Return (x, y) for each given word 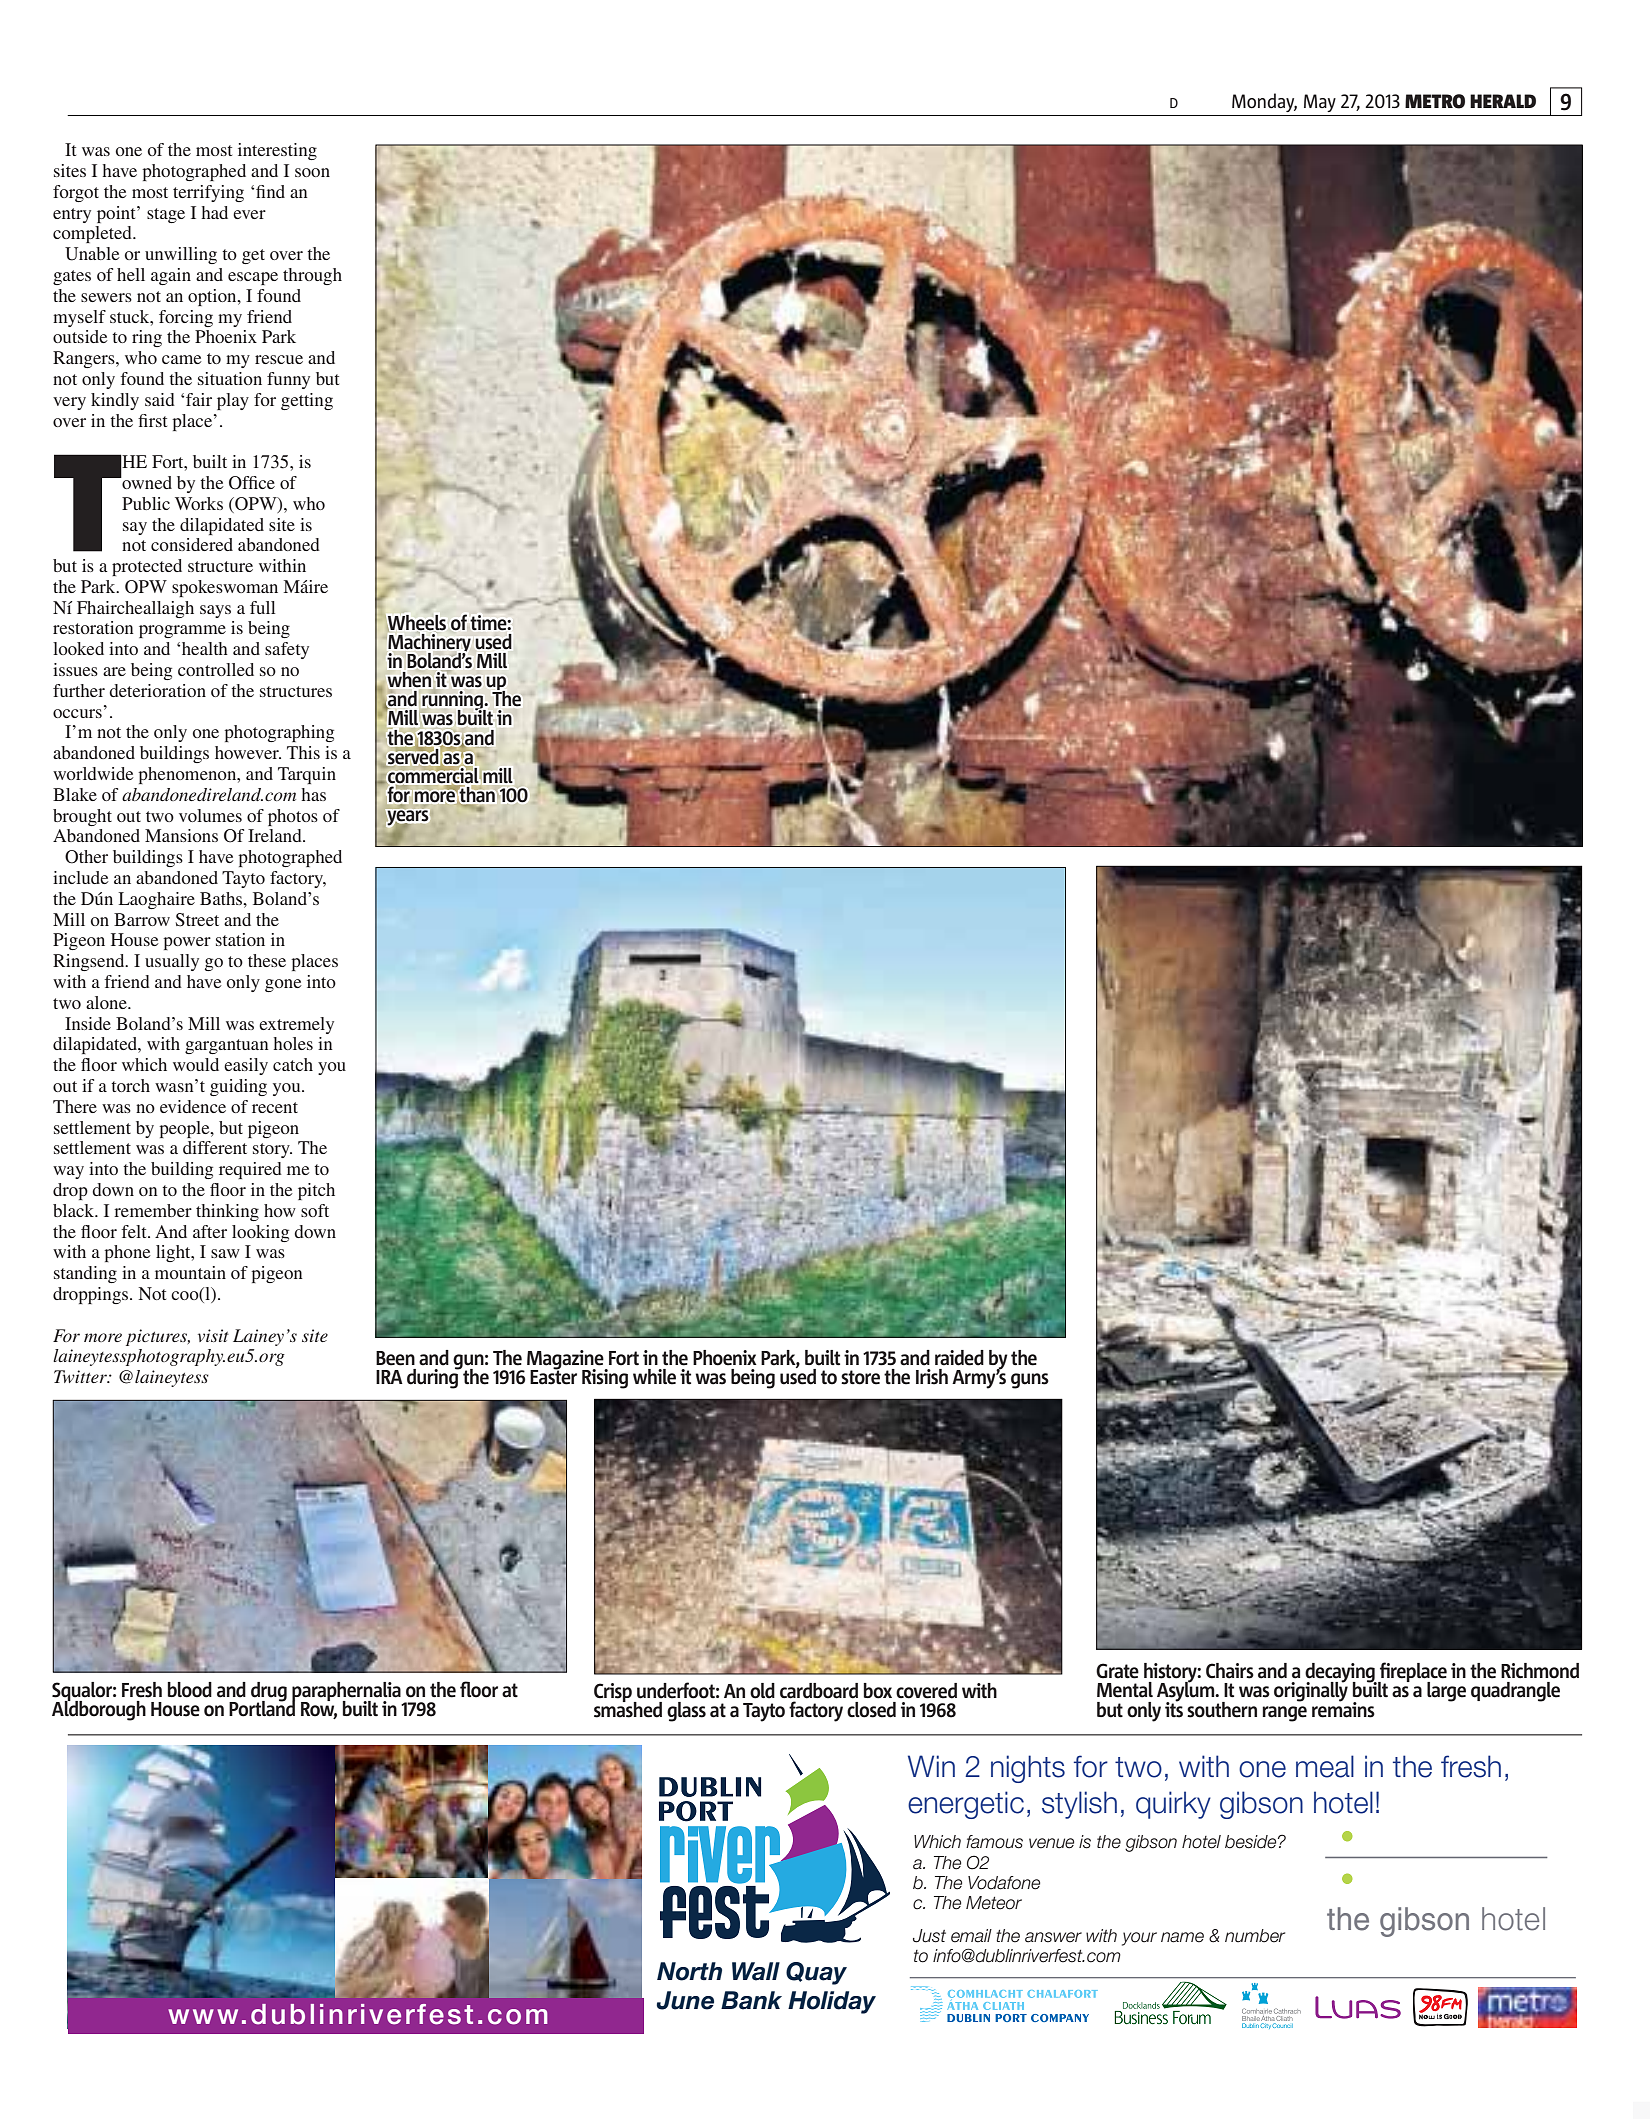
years (408, 818)
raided (959, 1358)
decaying (1341, 1674)
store (860, 1377)
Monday (1264, 102)
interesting (277, 151)
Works (199, 503)
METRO (1435, 101)
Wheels (417, 622)
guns (1030, 1381)
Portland (262, 1707)
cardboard (819, 1691)
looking (260, 1233)
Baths (222, 898)
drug (269, 1693)
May (1320, 103)
